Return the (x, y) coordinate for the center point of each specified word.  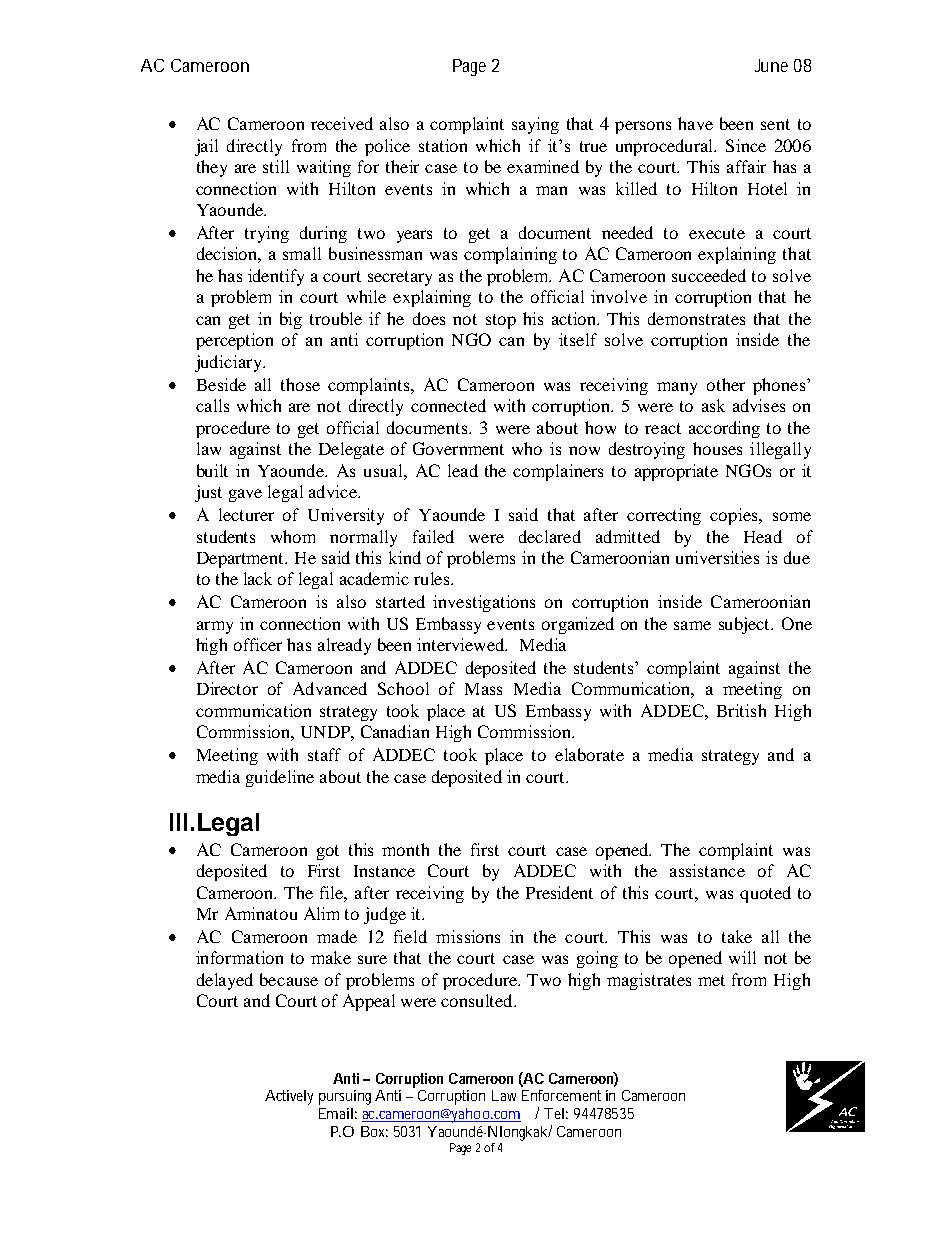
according (724, 429)
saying (535, 125)
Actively (289, 1097)
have (695, 123)
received (342, 123)
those (300, 384)
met (711, 980)
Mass (483, 689)
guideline (280, 778)
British (741, 710)
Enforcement (561, 1095)
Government (458, 448)
